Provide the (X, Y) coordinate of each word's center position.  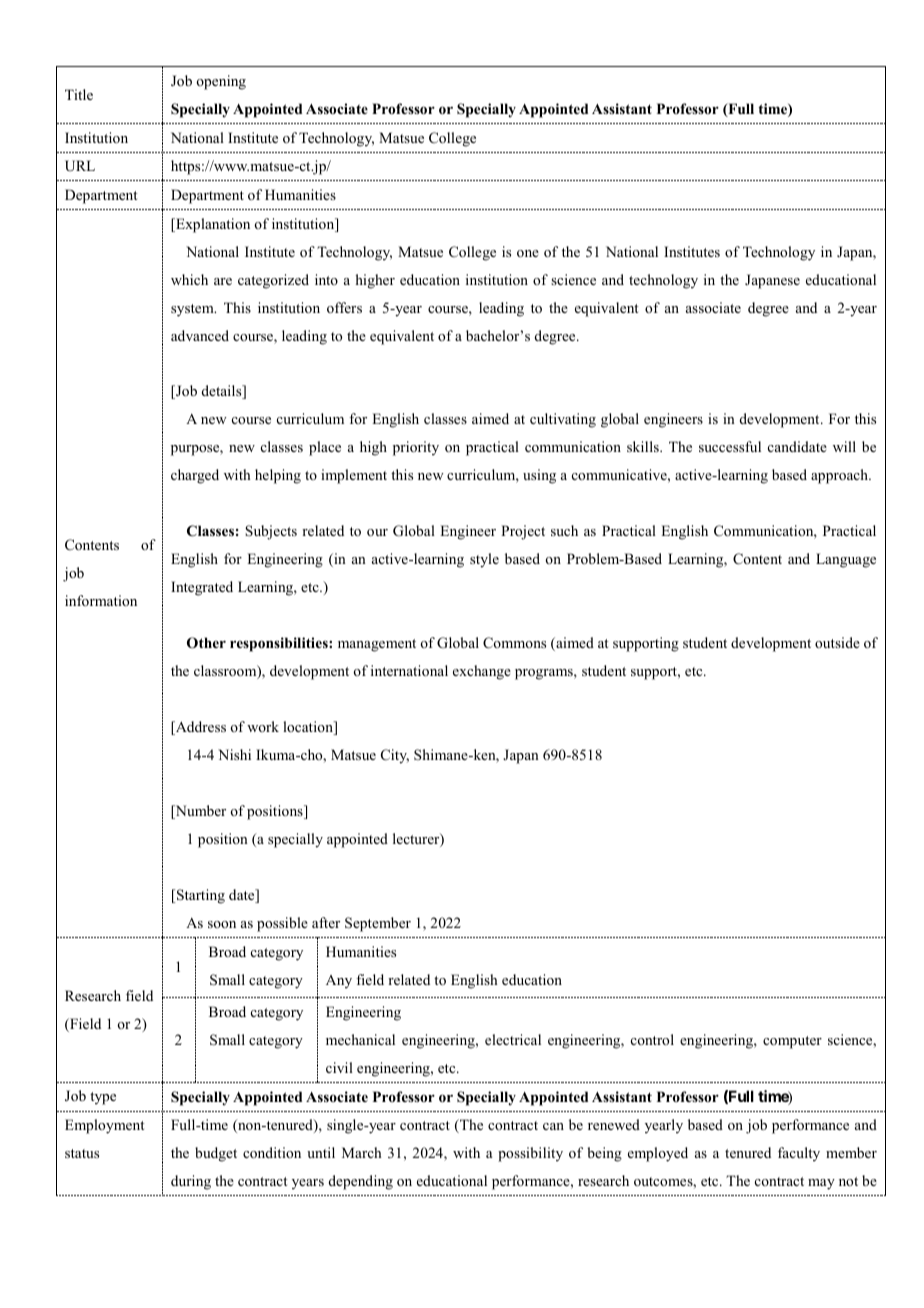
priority (416, 448)
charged (195, 476)
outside (837, 642)
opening (221, 82)
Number (199, 812)
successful (730, 446)
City (395, 756)
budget (216, 1154)
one (528, 253)
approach (841, 476)
